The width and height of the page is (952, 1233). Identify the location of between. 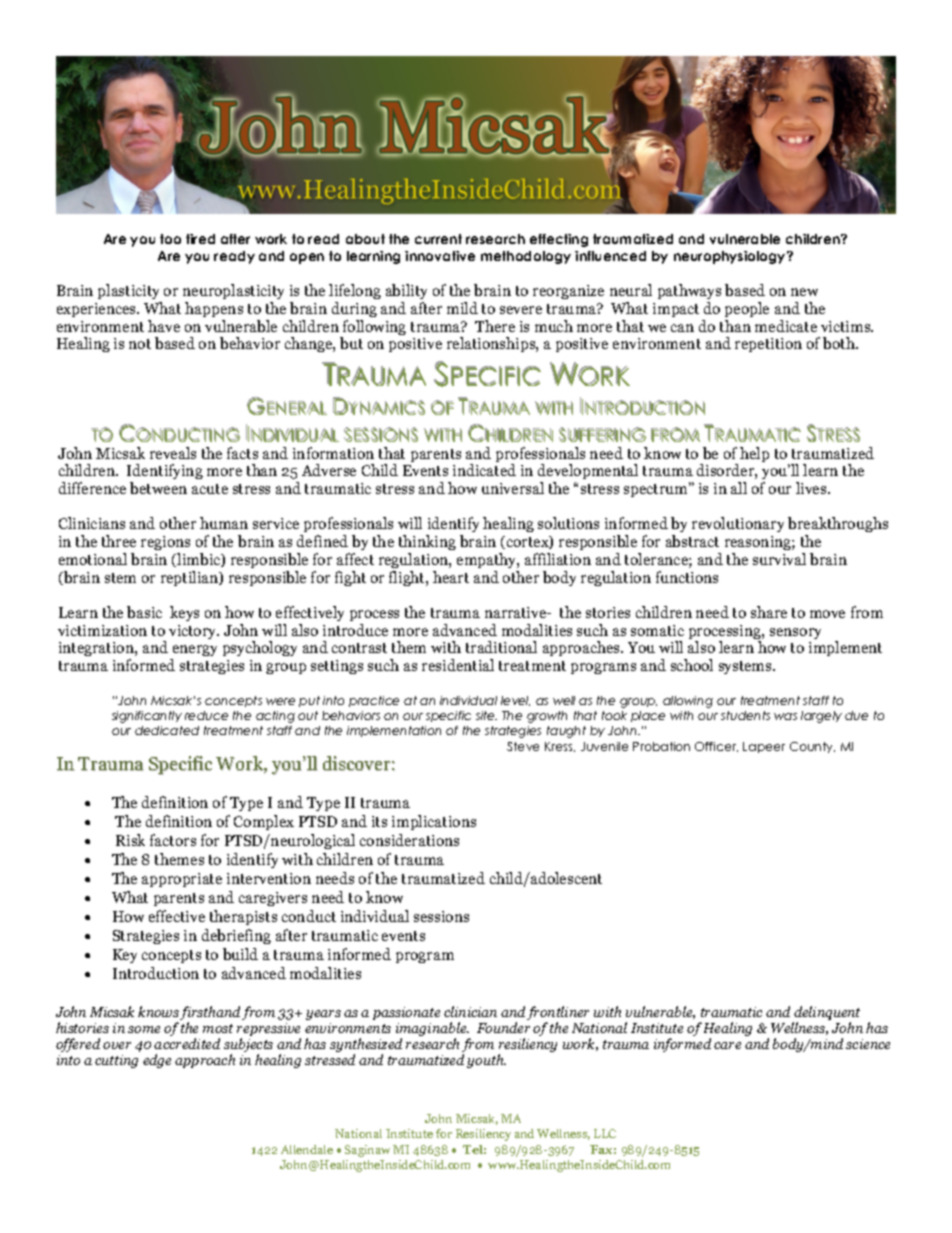
(158, 488).
